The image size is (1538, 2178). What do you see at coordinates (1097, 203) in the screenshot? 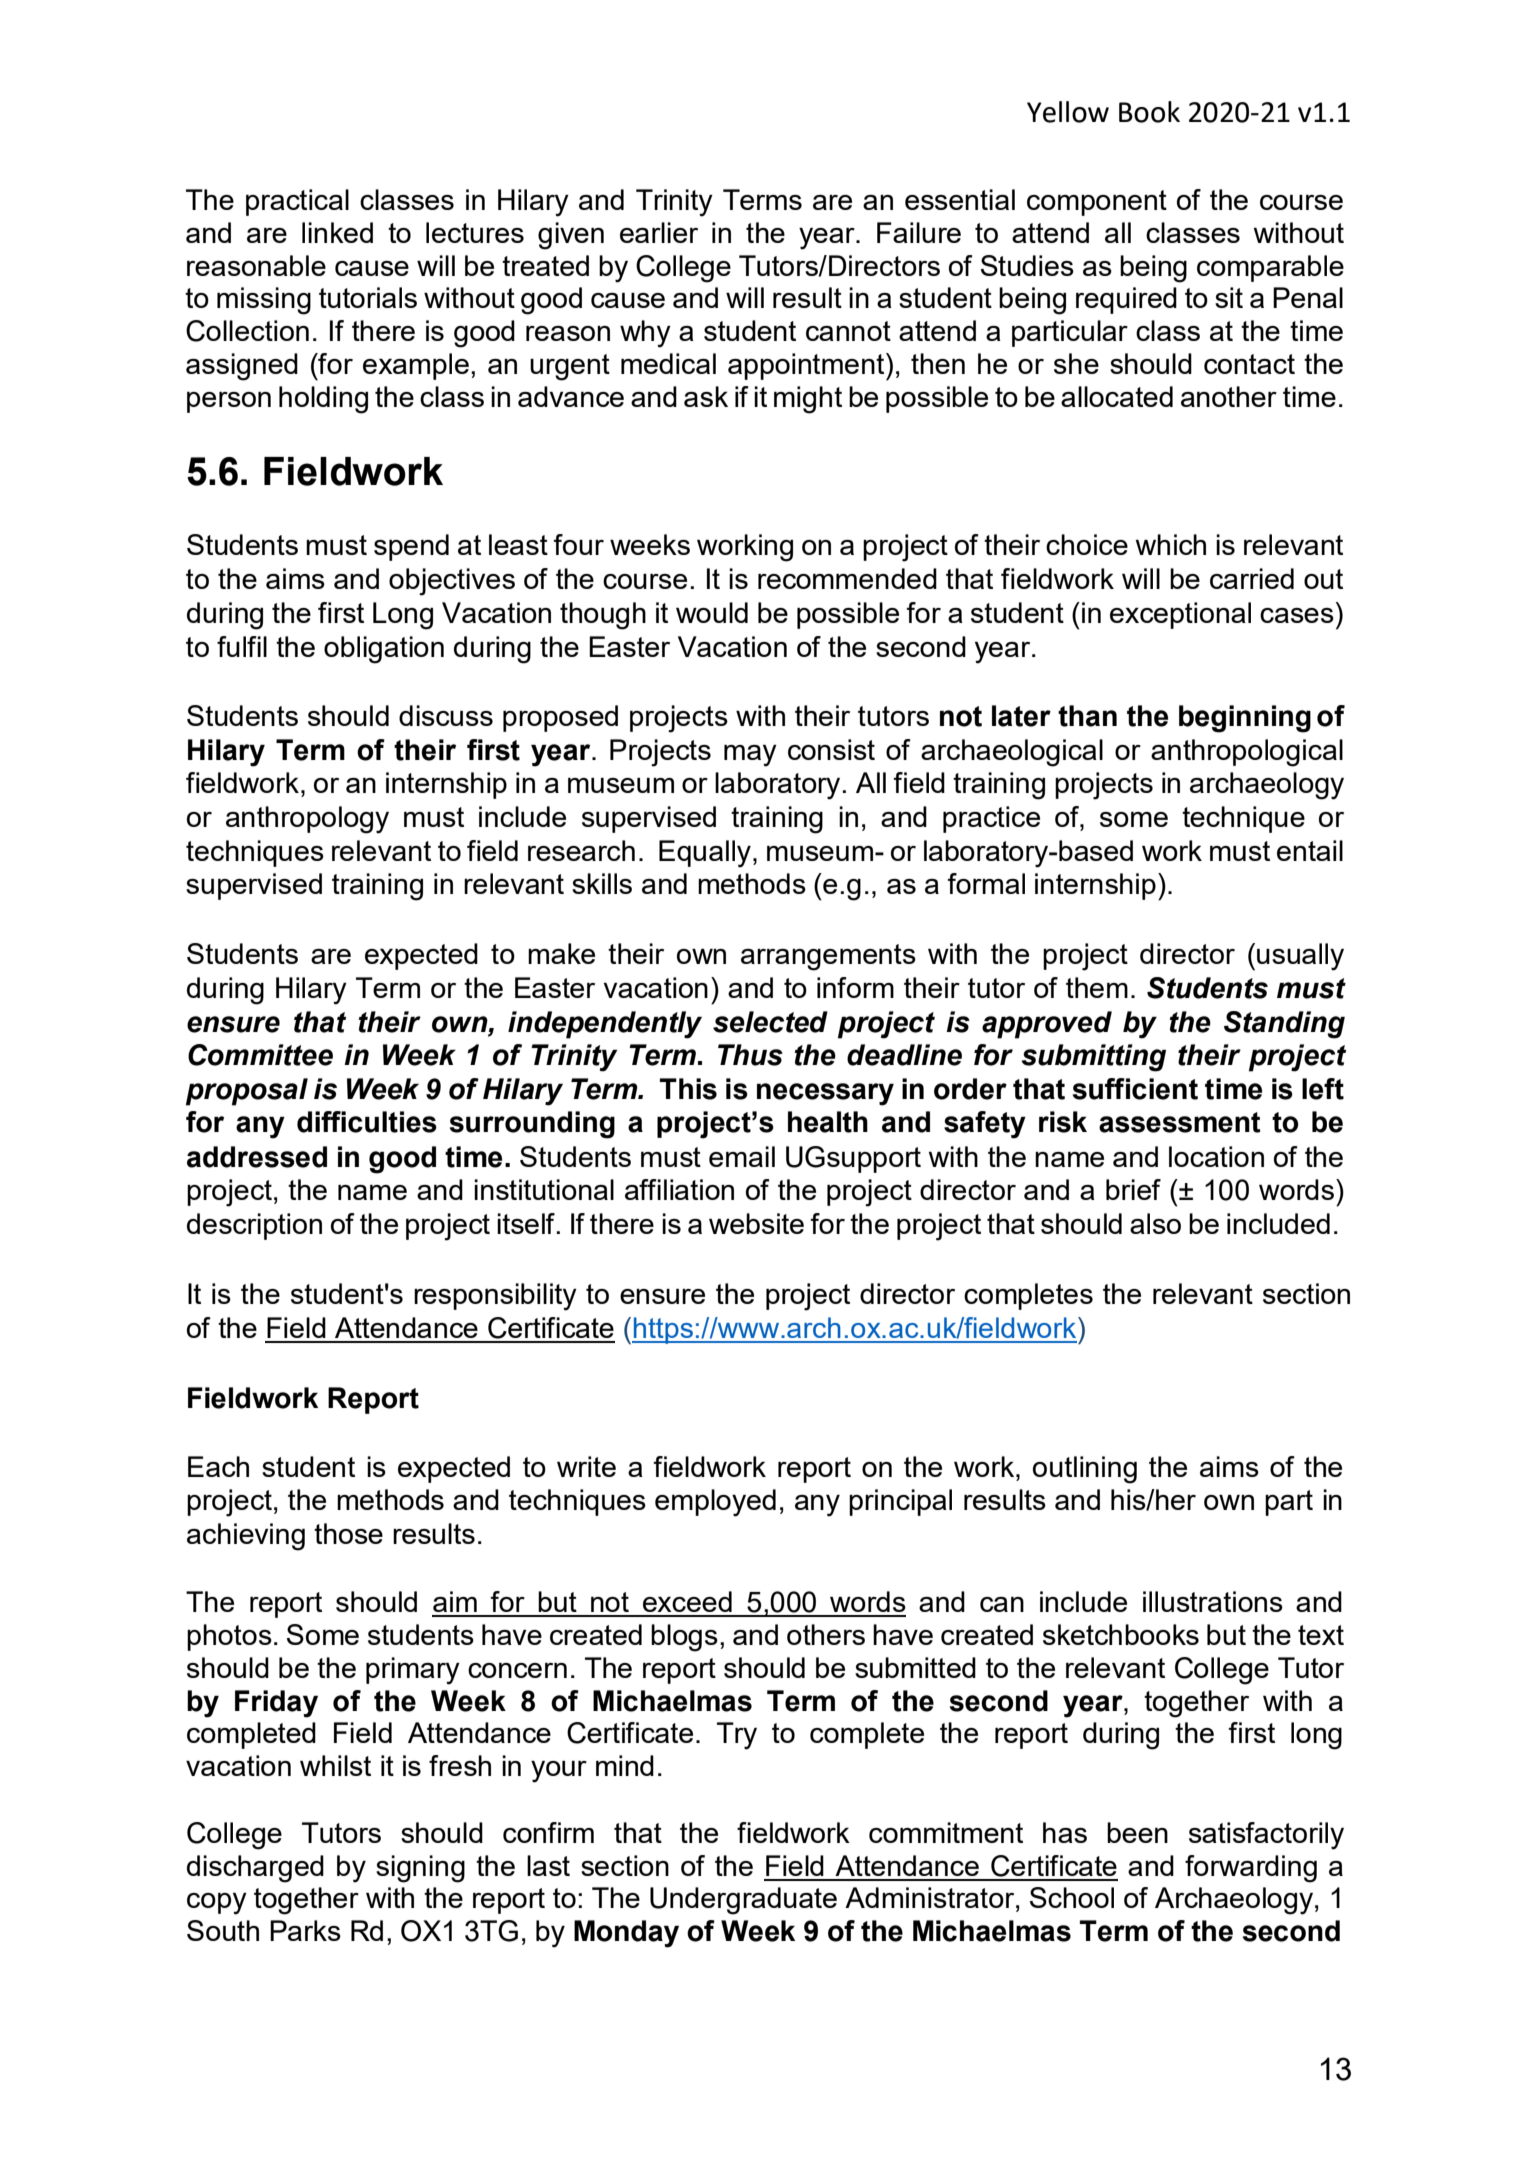
I see `component` at bounding box center [1097, 203].
